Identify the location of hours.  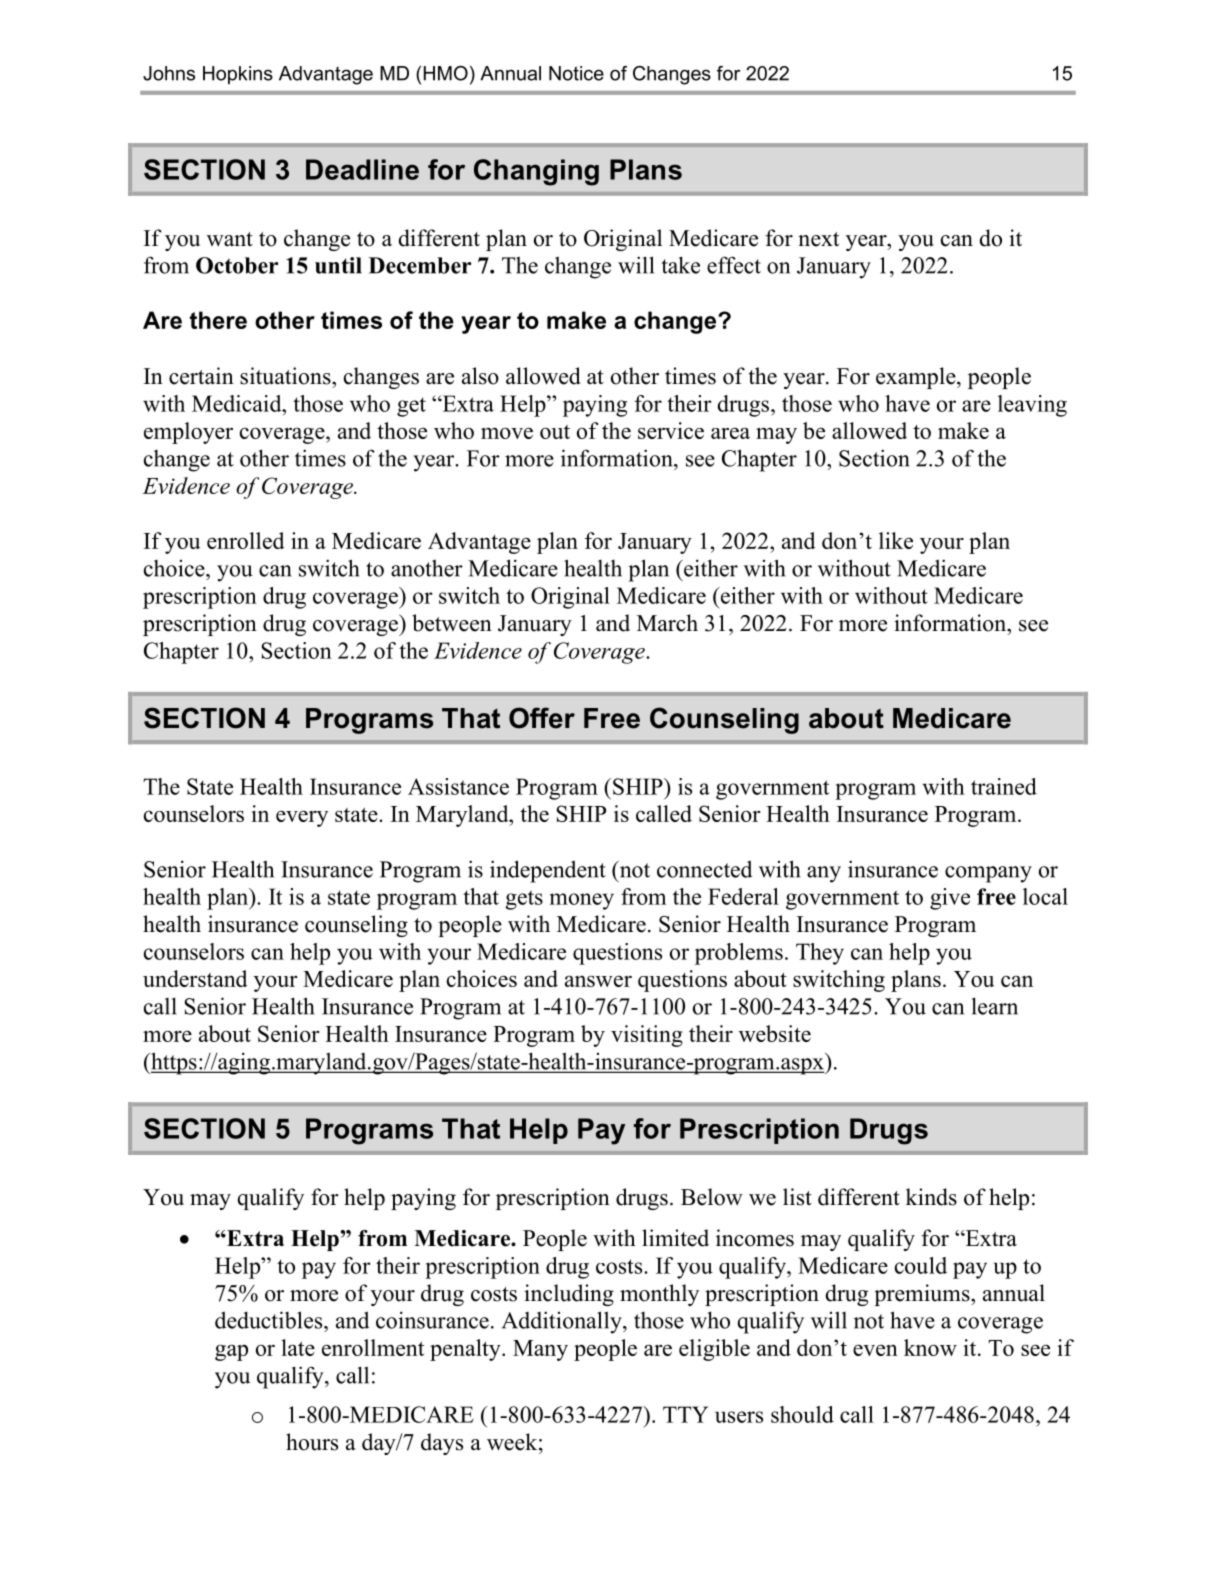
(312, 1442).
